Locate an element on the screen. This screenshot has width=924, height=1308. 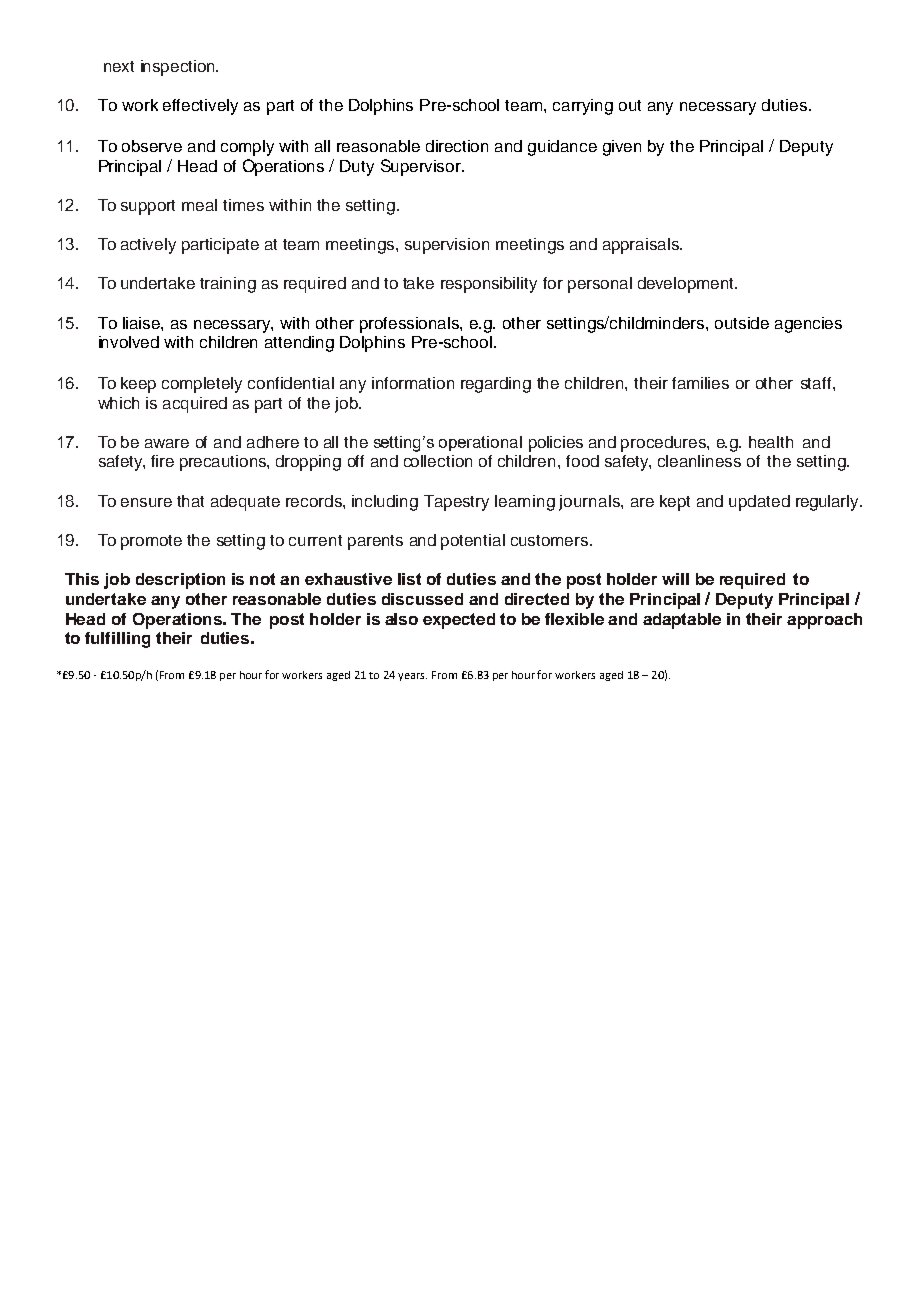
actively is located at coordinates (148, 246).
